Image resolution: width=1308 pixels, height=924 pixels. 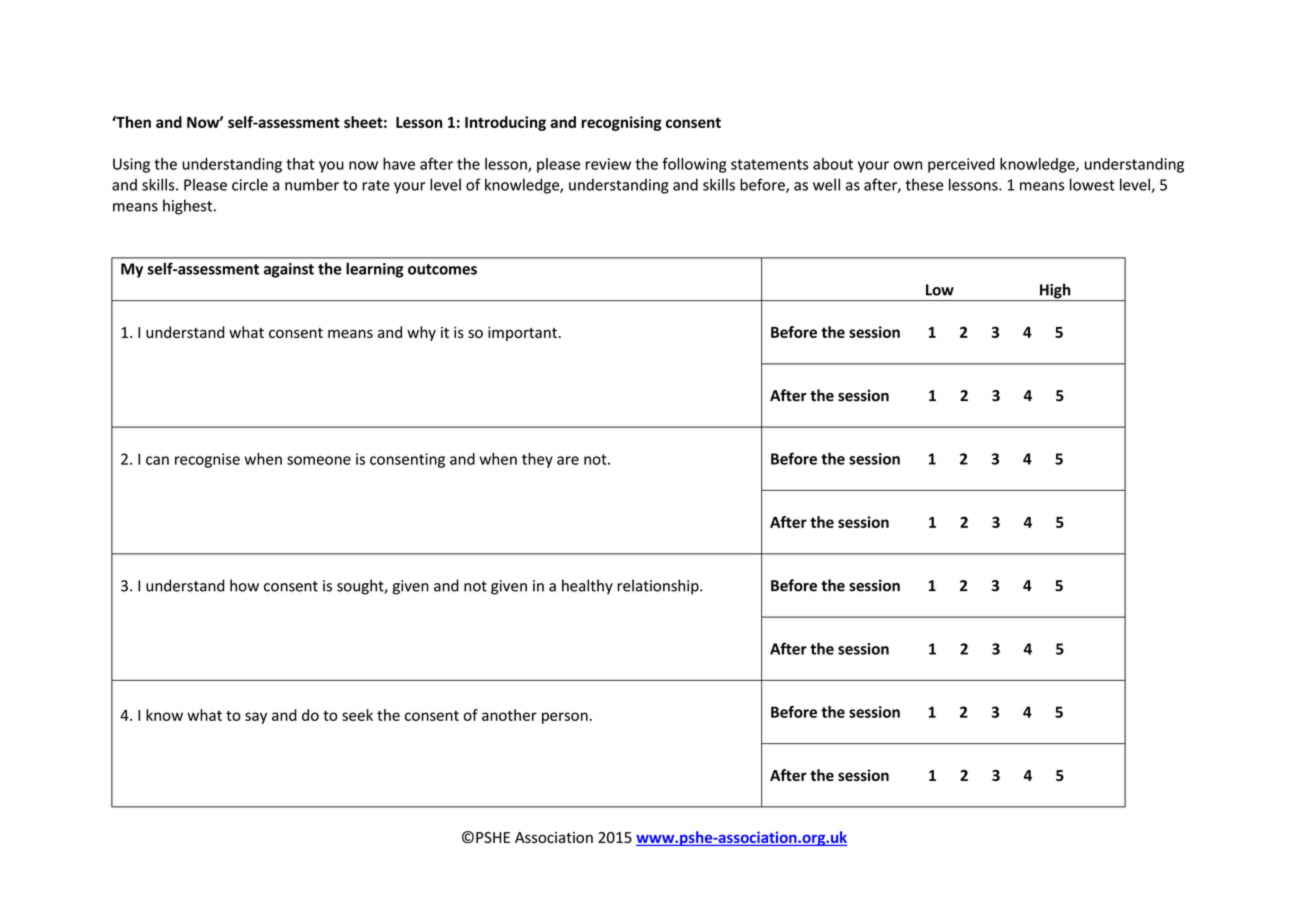 I want to click on person, so click(x=565, y=718).
